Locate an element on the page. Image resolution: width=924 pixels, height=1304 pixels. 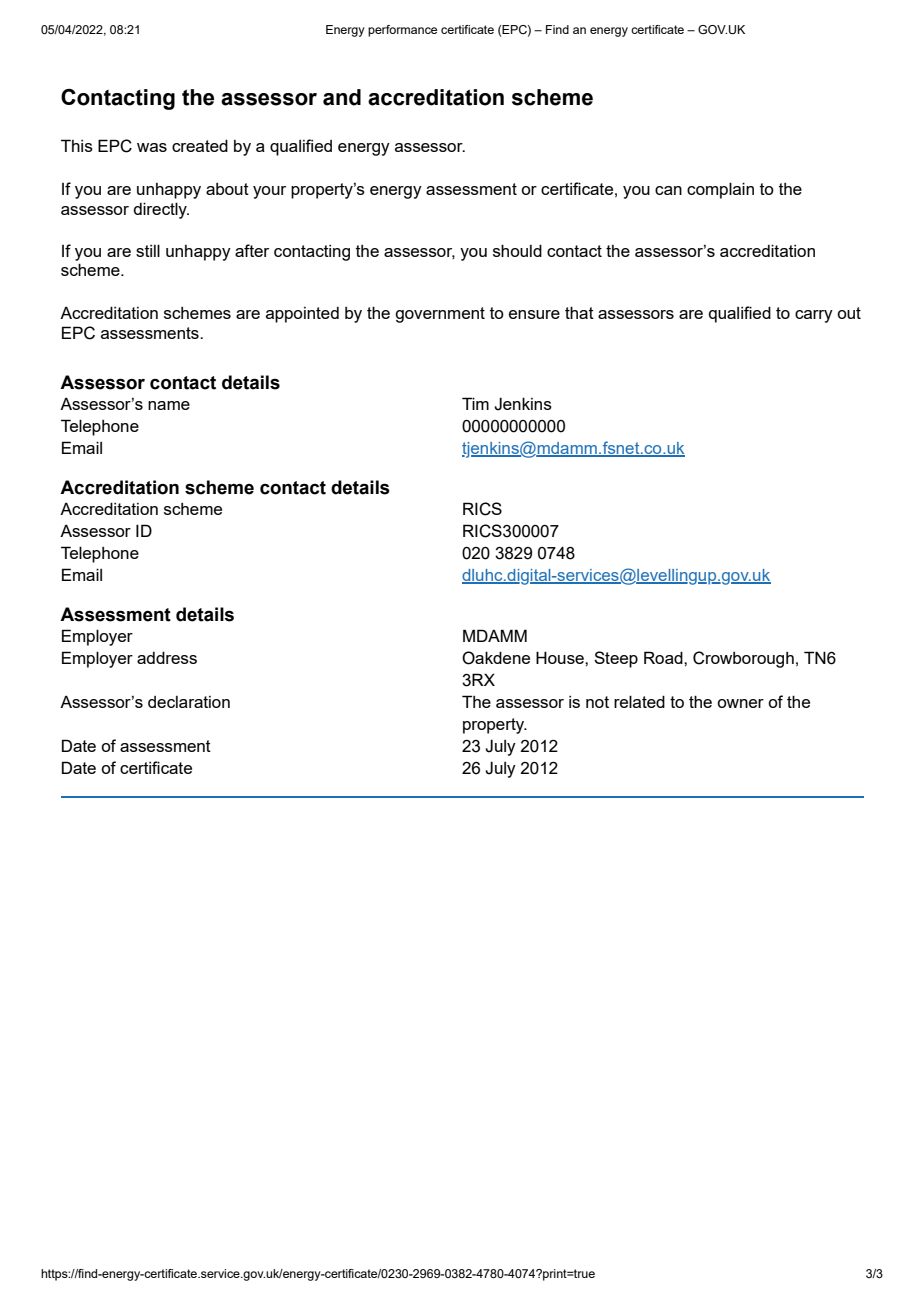
name is located at coordinates (169, 405).
